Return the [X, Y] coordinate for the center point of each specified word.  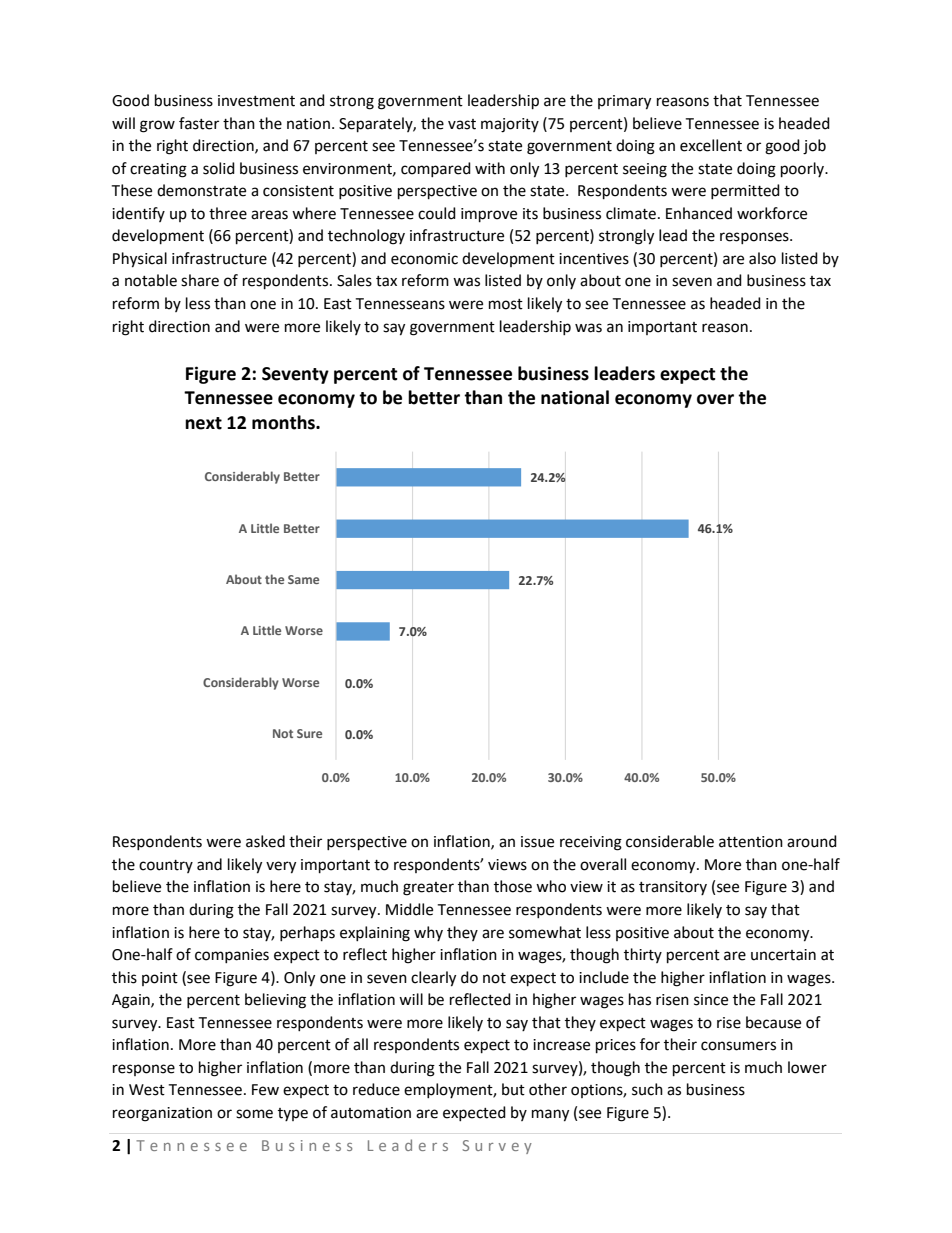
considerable [670, 841]
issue [537, 842]
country [166, 866]
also [762, 258]
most [506, 304]
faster [199, 123]
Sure [309, 733]
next [203, 423]
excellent [711, 145]
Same [303, 579]
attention [751, 842]
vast [462, 124]
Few [265, 1090]
